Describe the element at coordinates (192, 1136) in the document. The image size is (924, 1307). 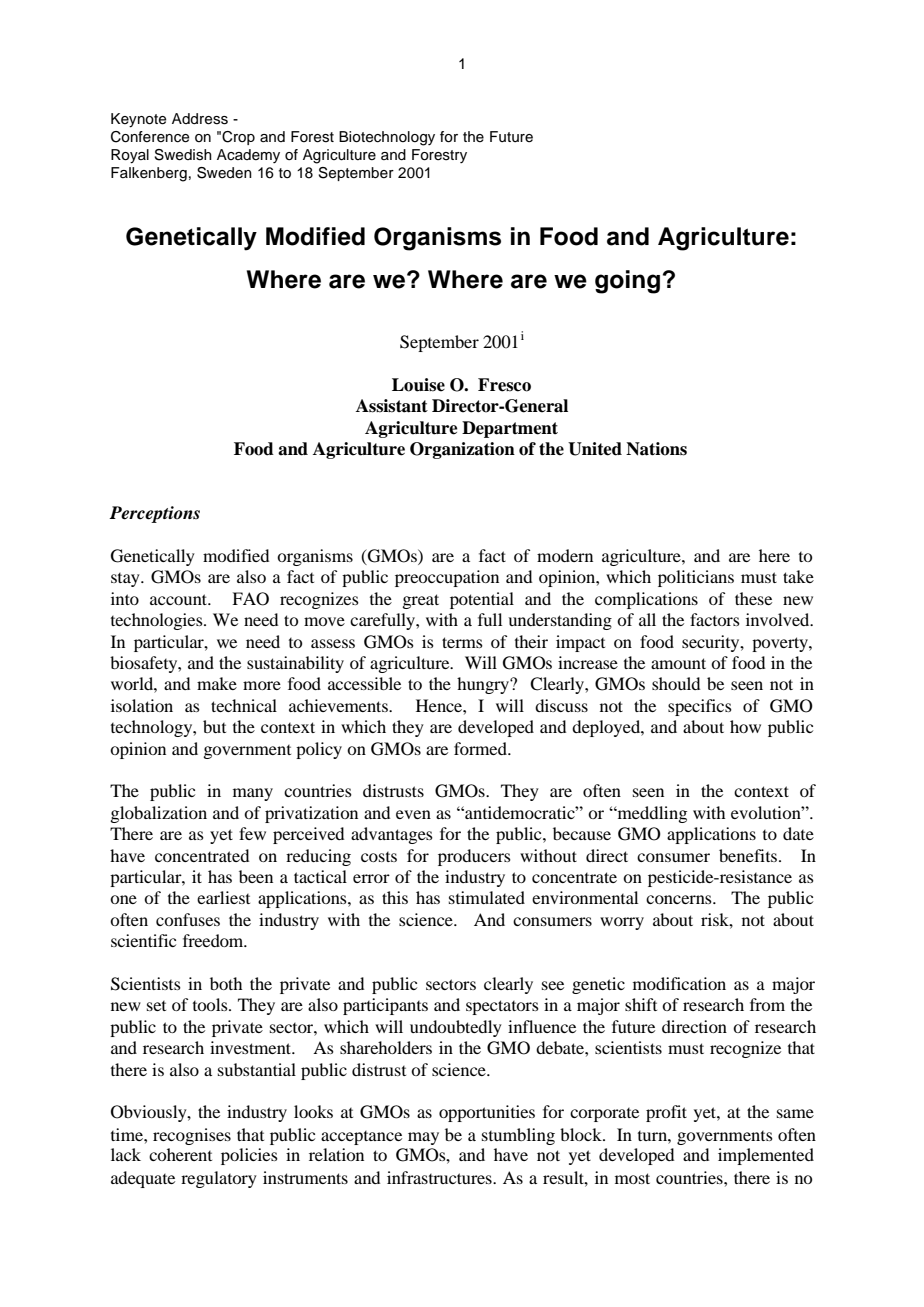
I see `recognises` at that location.
